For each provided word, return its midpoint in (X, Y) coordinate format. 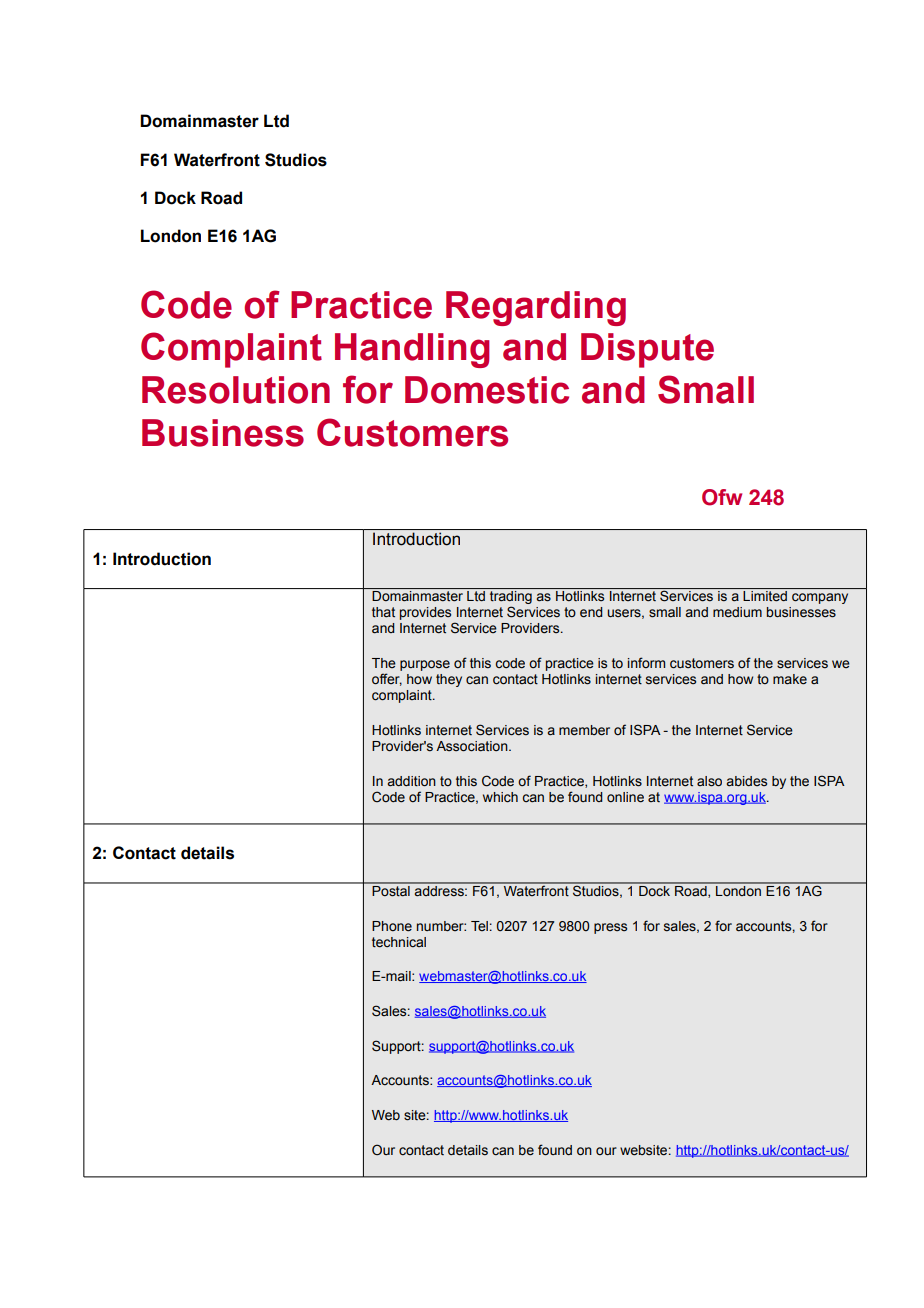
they (449, 680)
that (383, 612)
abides (747, 781)
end (591, 612)
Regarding (536, 308)
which (500, 797)
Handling (412, 350)
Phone (392, 926)
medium (737, 612)
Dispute (647, 350)
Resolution (236, 390)
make (790, 679)
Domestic (487, 390)
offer (387, 679)
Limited (765, 596)
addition (412, 781)
